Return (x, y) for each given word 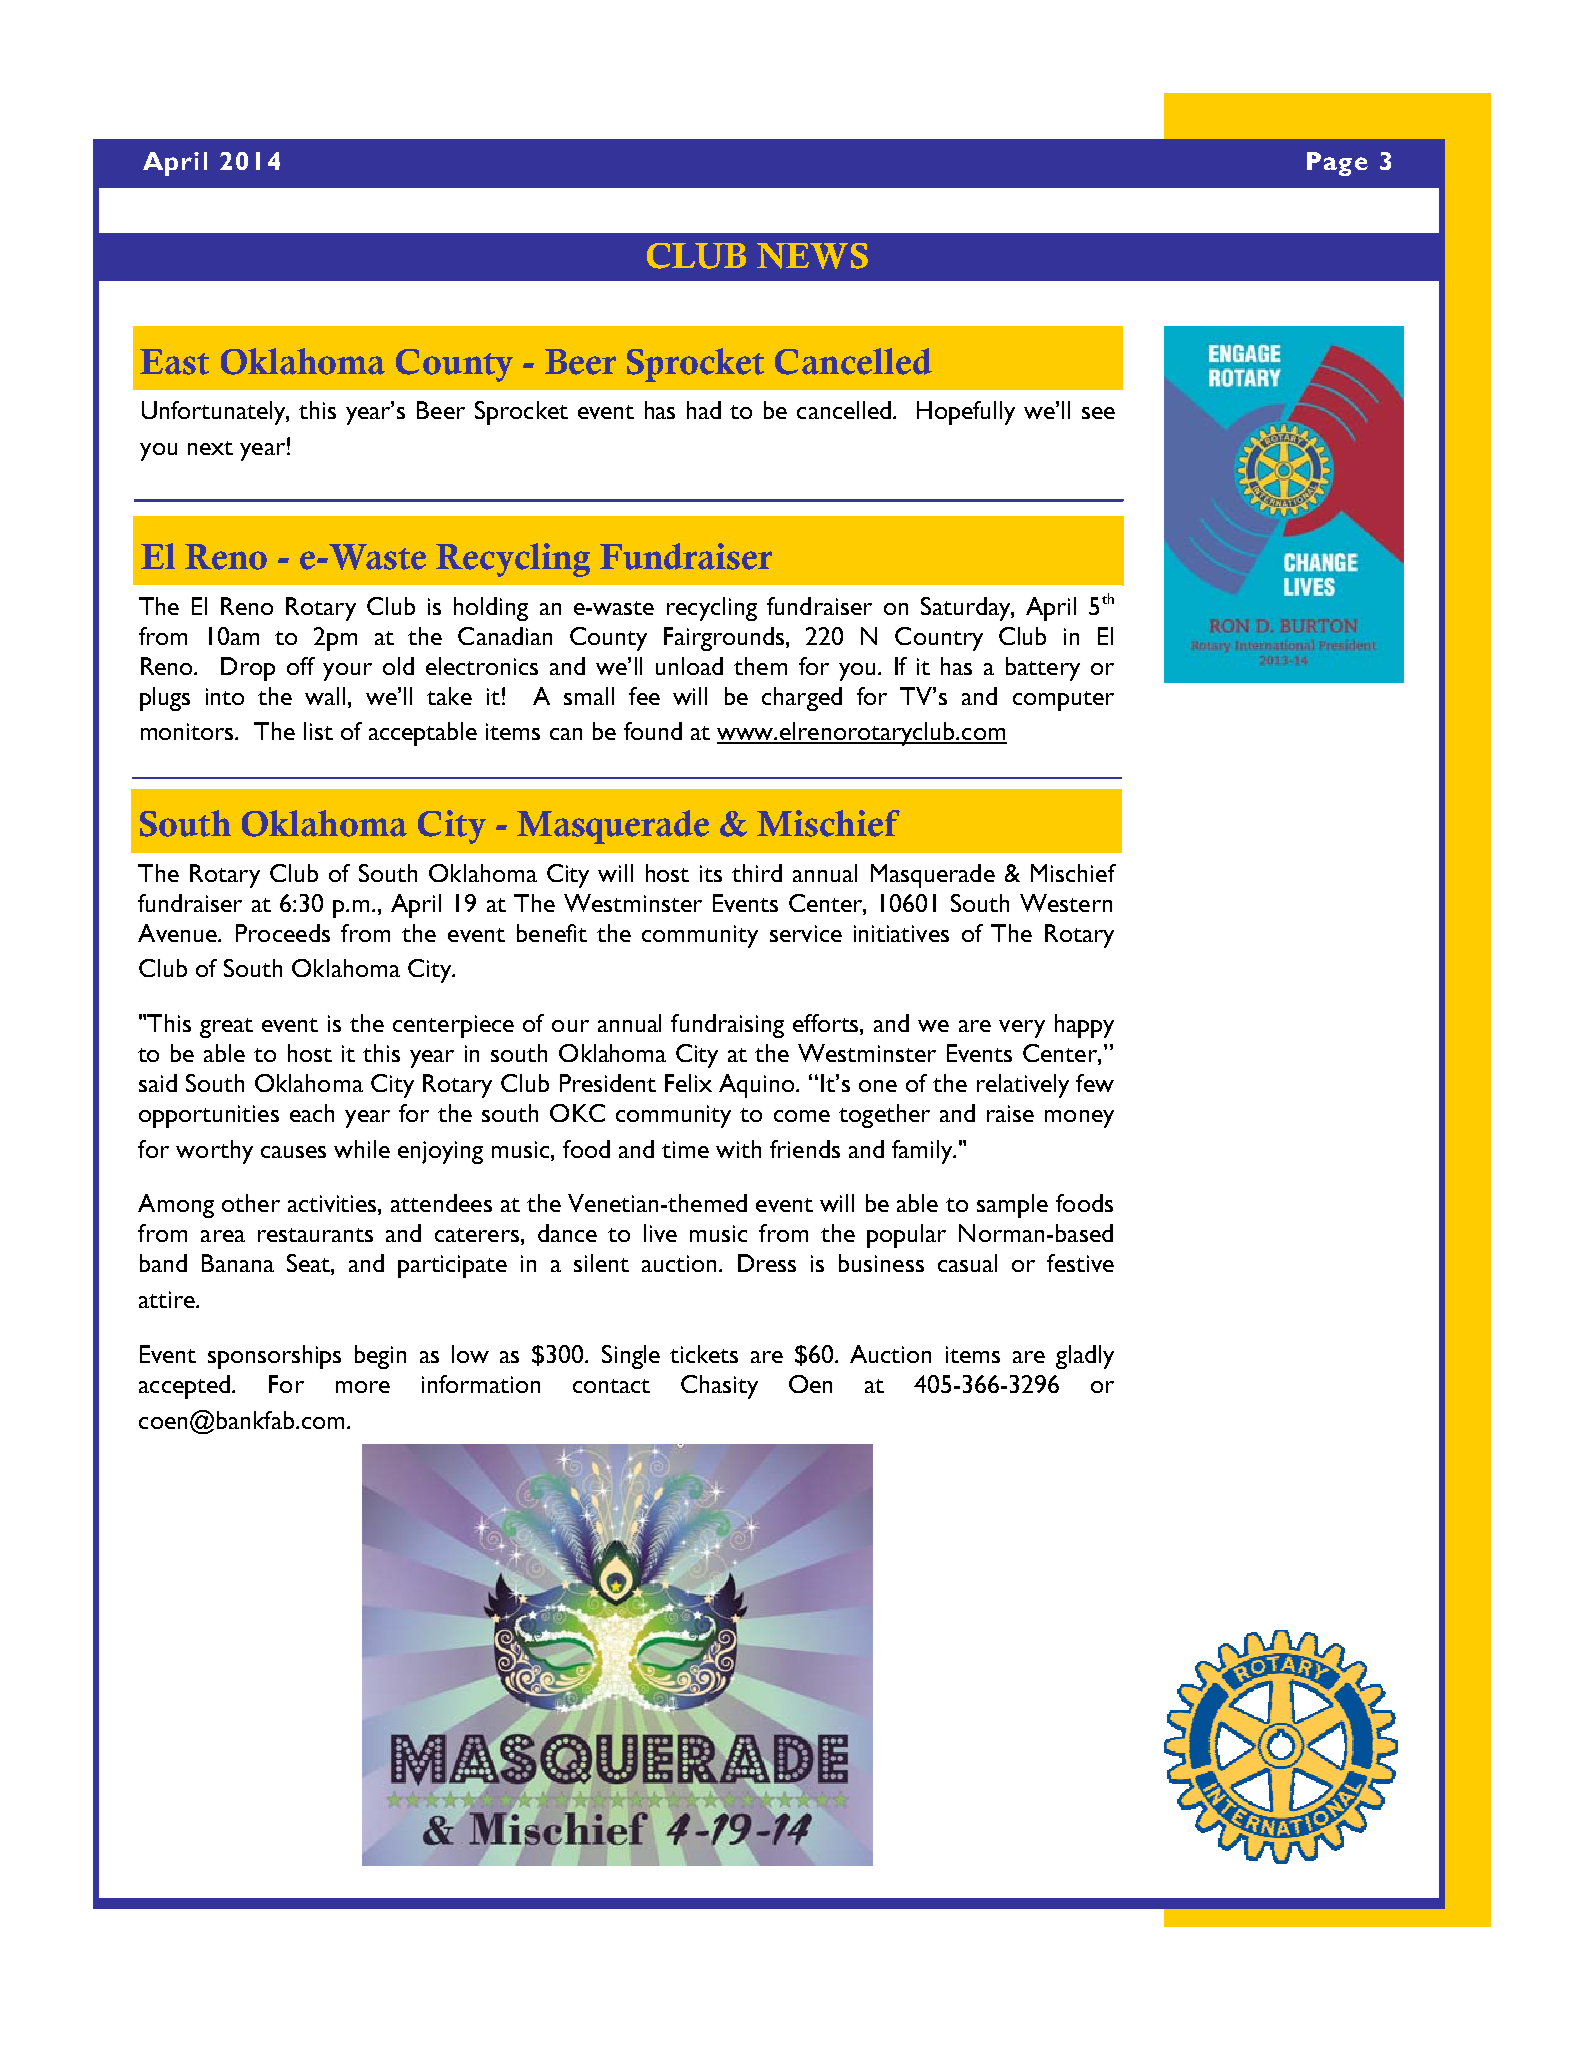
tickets (704, 1354)
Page (1337, 164)
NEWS (812, 256)
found (653, 731)
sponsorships (274, 1357)
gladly (1085, 1357)
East (174, 362)
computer (1063, 701)
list (318, 731)
